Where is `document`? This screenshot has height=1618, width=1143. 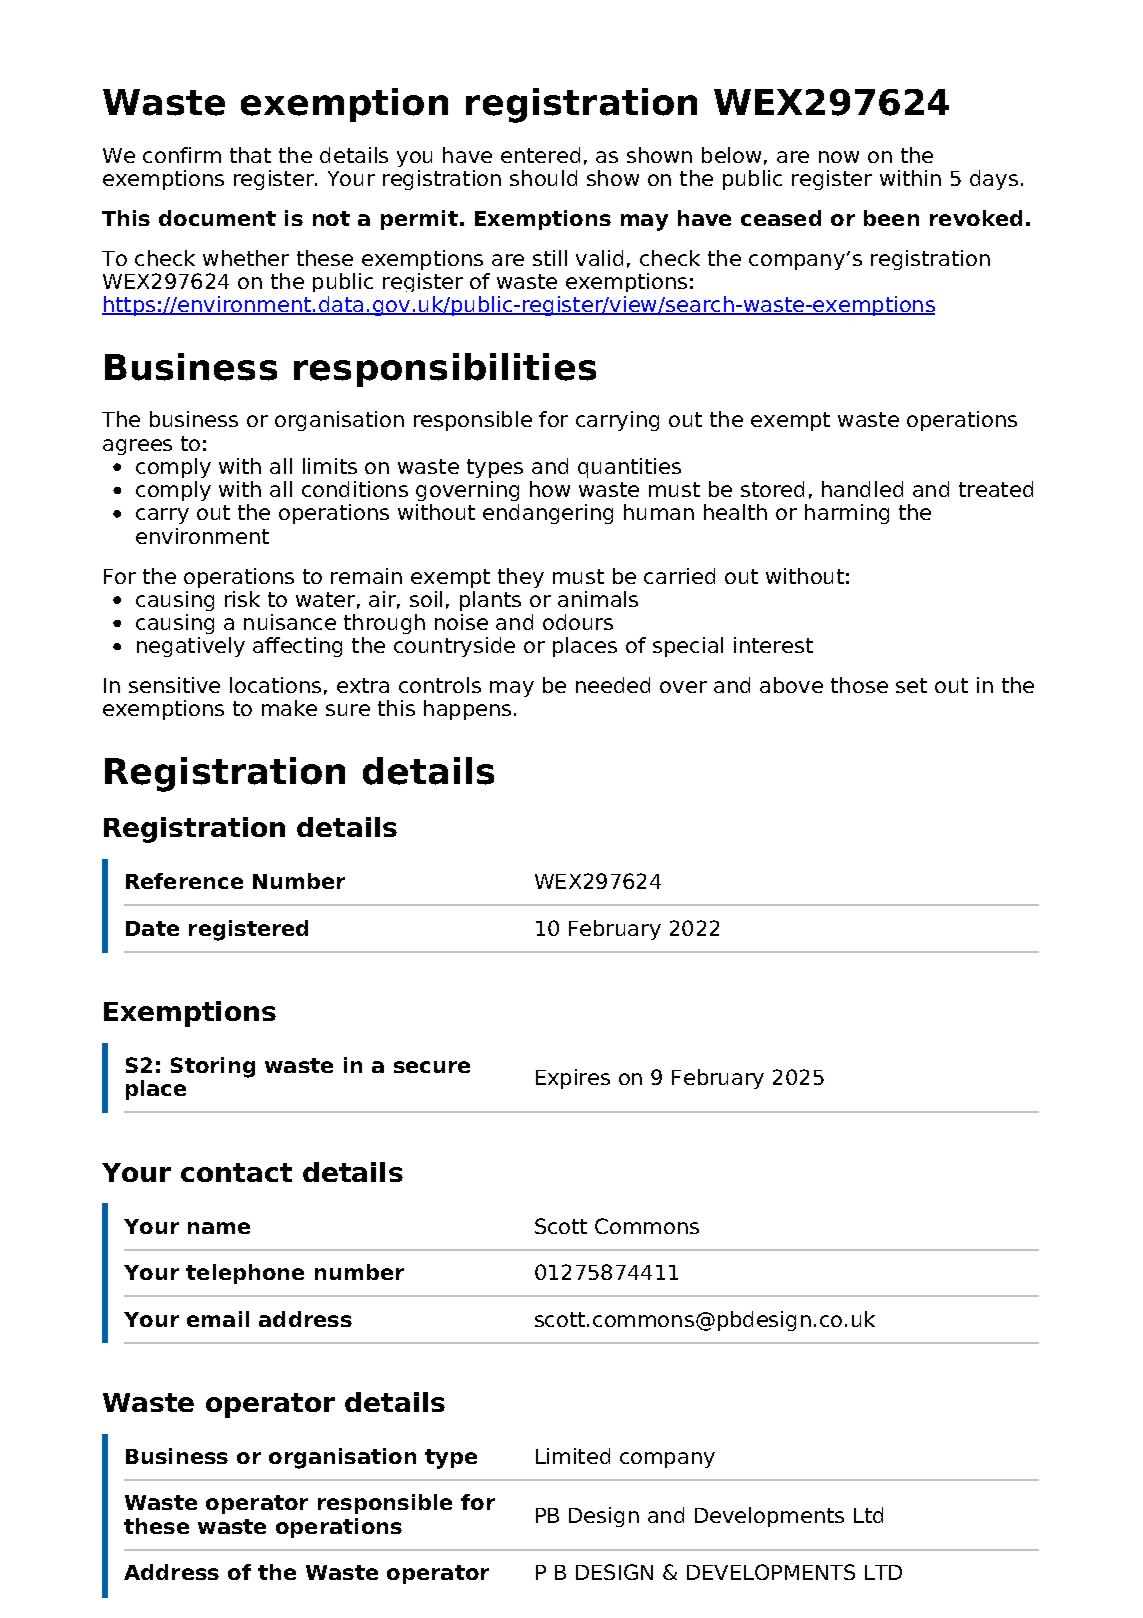 document is located at coordinates (217, 218).
